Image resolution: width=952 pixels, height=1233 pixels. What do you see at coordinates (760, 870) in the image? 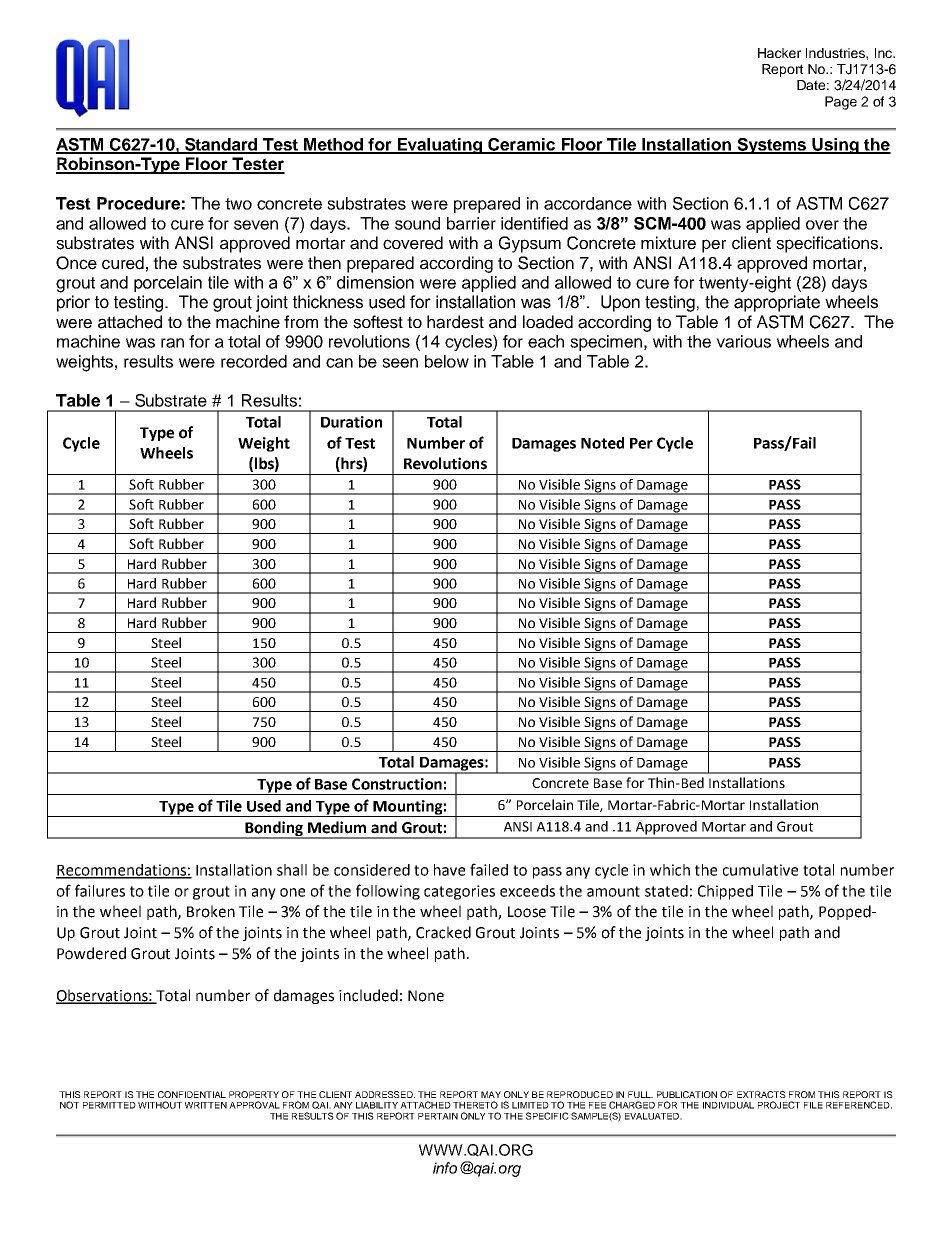
I see `cumulative` at bounding box center [760, 870].
